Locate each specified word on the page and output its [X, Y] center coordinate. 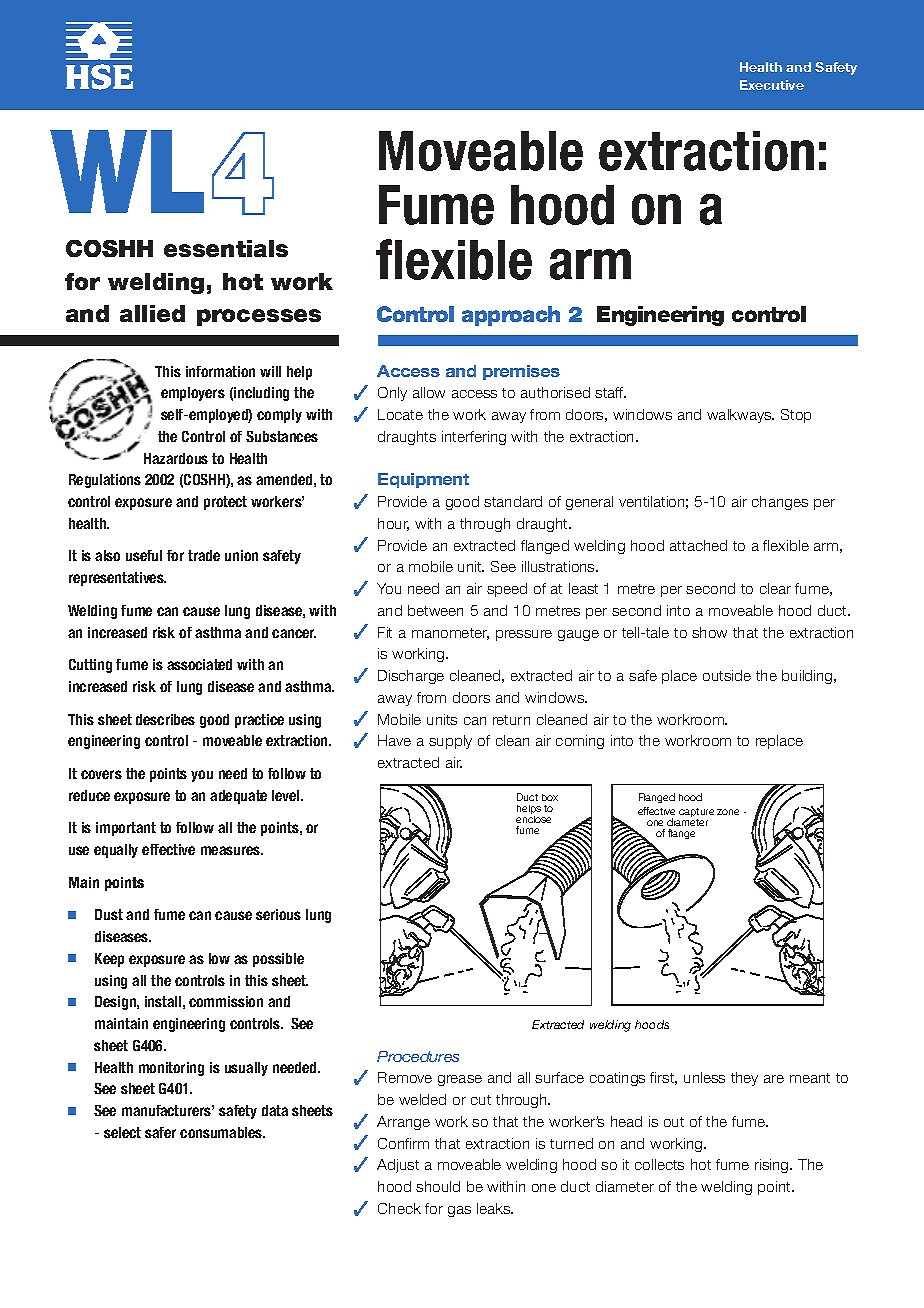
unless [704, 1077]
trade [204, 555]
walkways [740, 416]
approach [511, 316]
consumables [222, 1132]
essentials [226, 248]
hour [393, 524]
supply [450, 742]
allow [429, 392]
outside [727, 675]
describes [165, 719]
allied [152, 313]
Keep [109, 960]
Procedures [418, 1056]
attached [698, 545]
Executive [772, 85]
